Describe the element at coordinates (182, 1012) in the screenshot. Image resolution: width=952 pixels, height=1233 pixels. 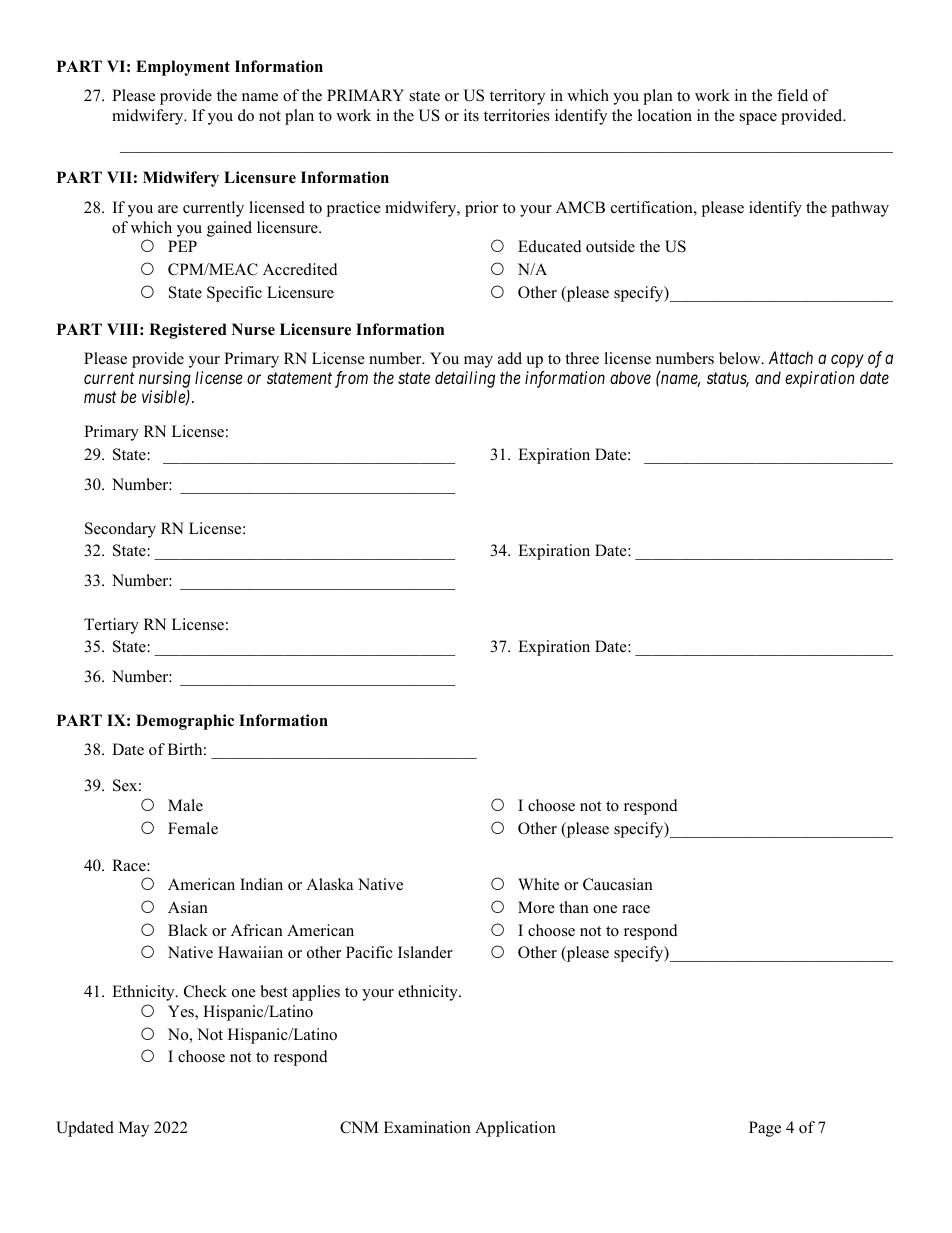
I see `Yes` at that location.
